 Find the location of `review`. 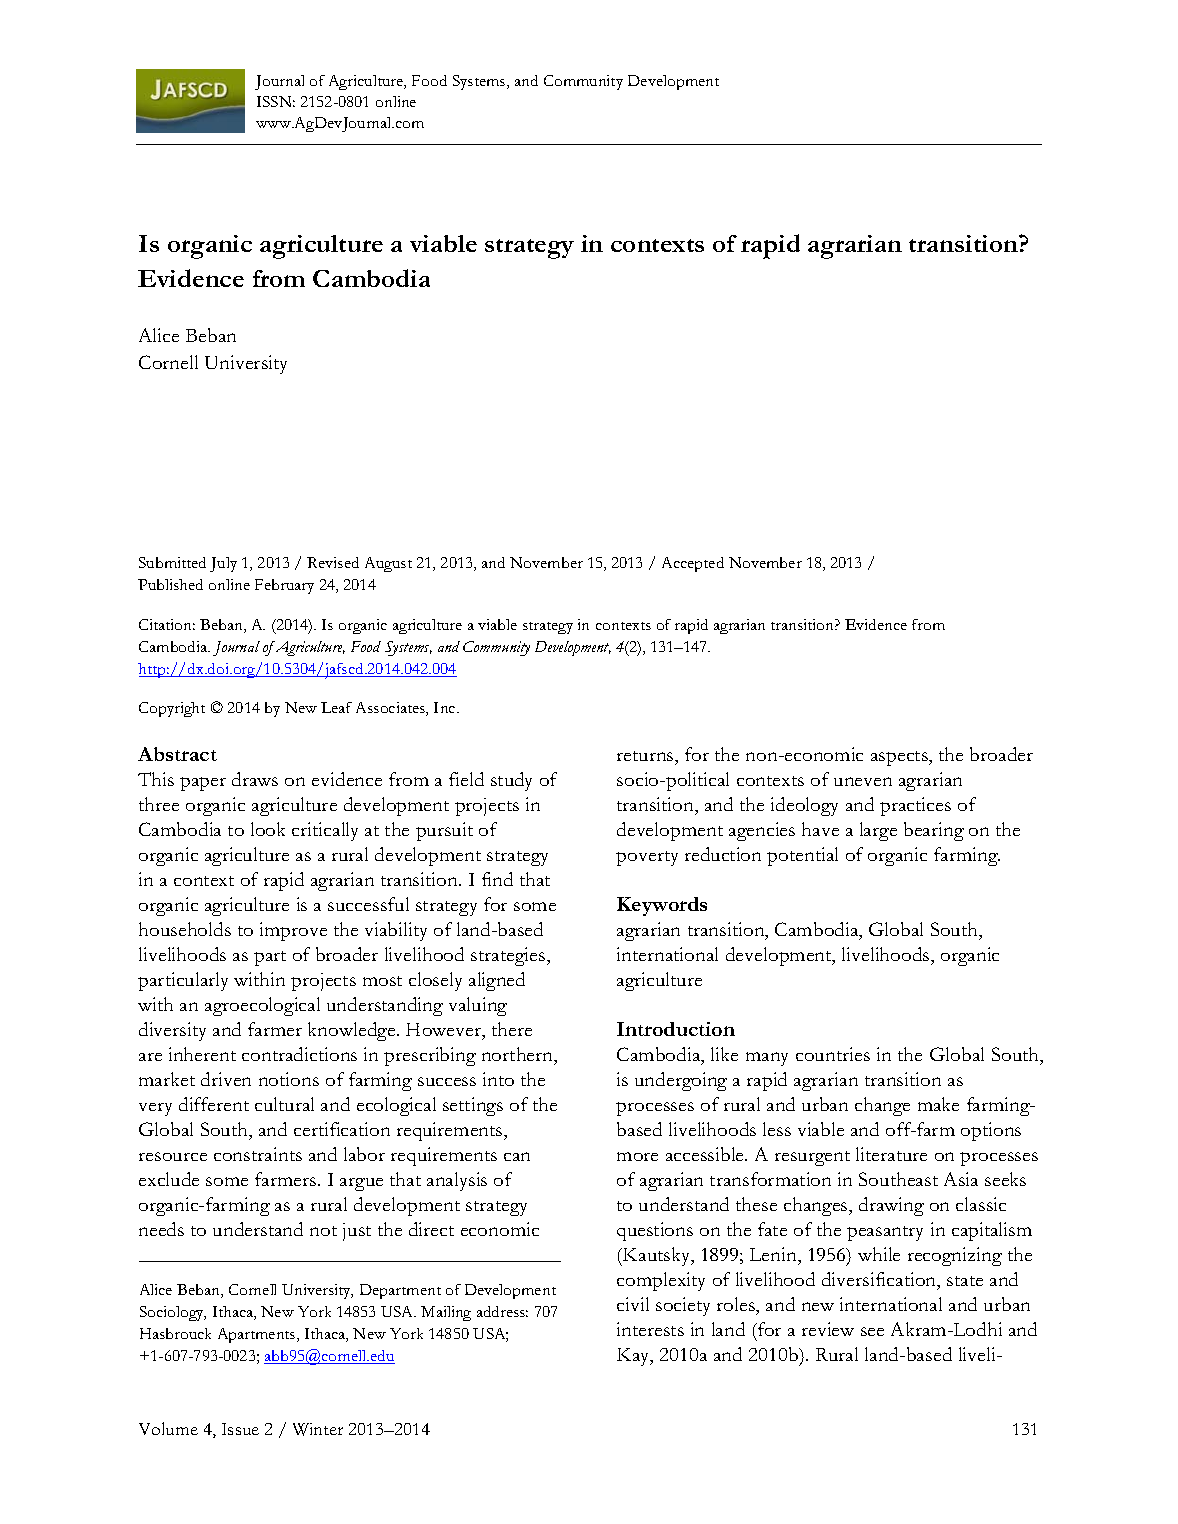

review is located at coordinates (828, 1329).
